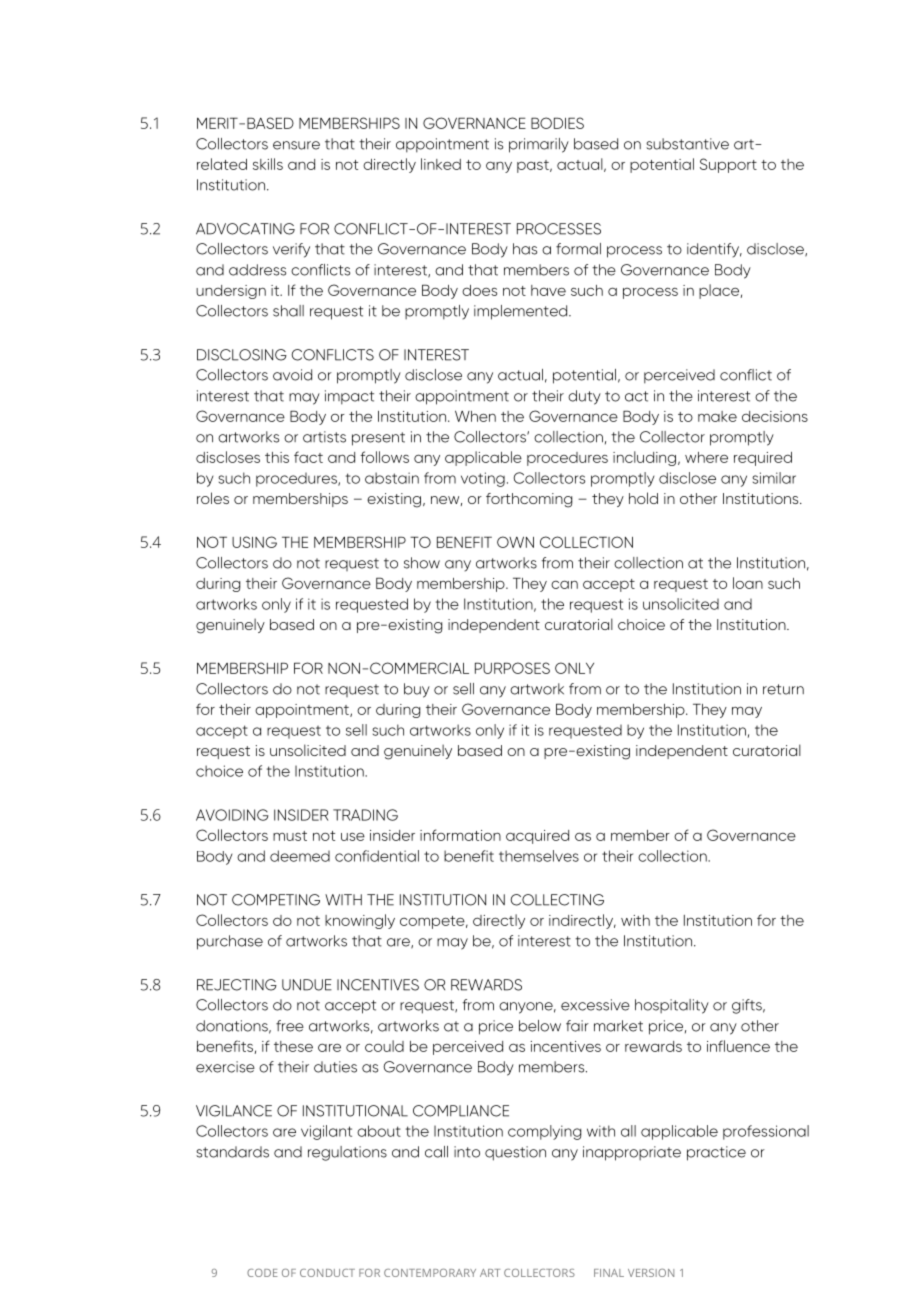  I want to click on CODE, so click(262, 1273).
